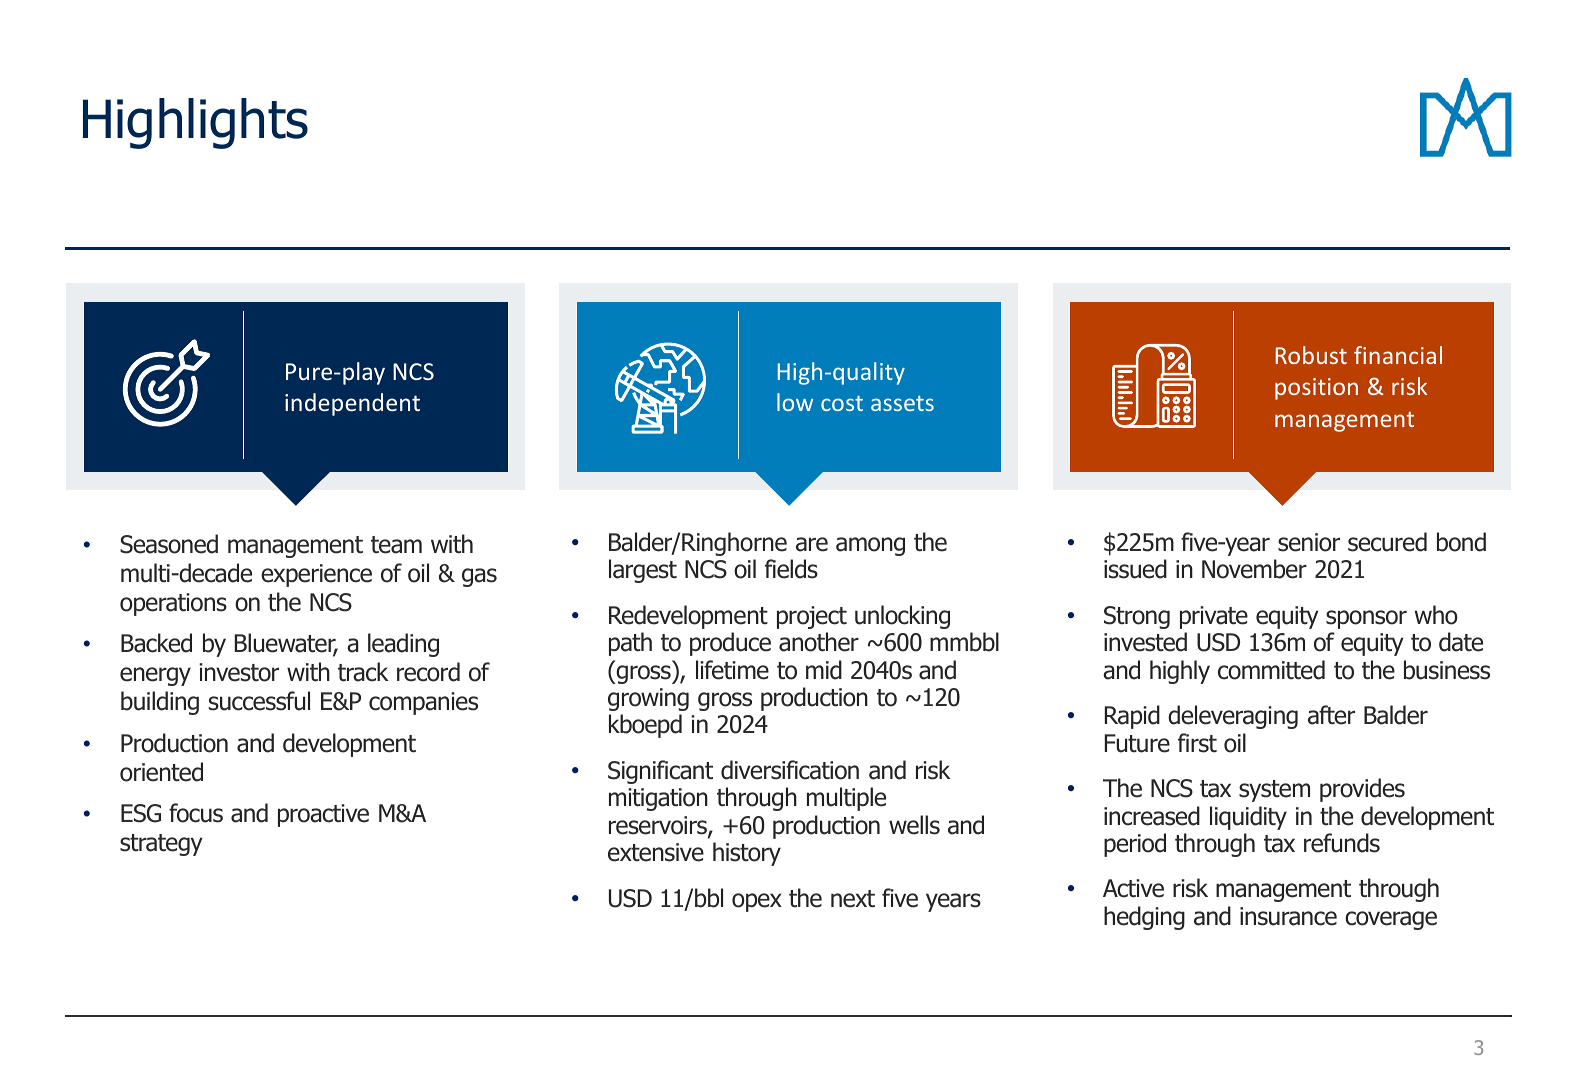  I want to click on experience, so click(316, 575).
